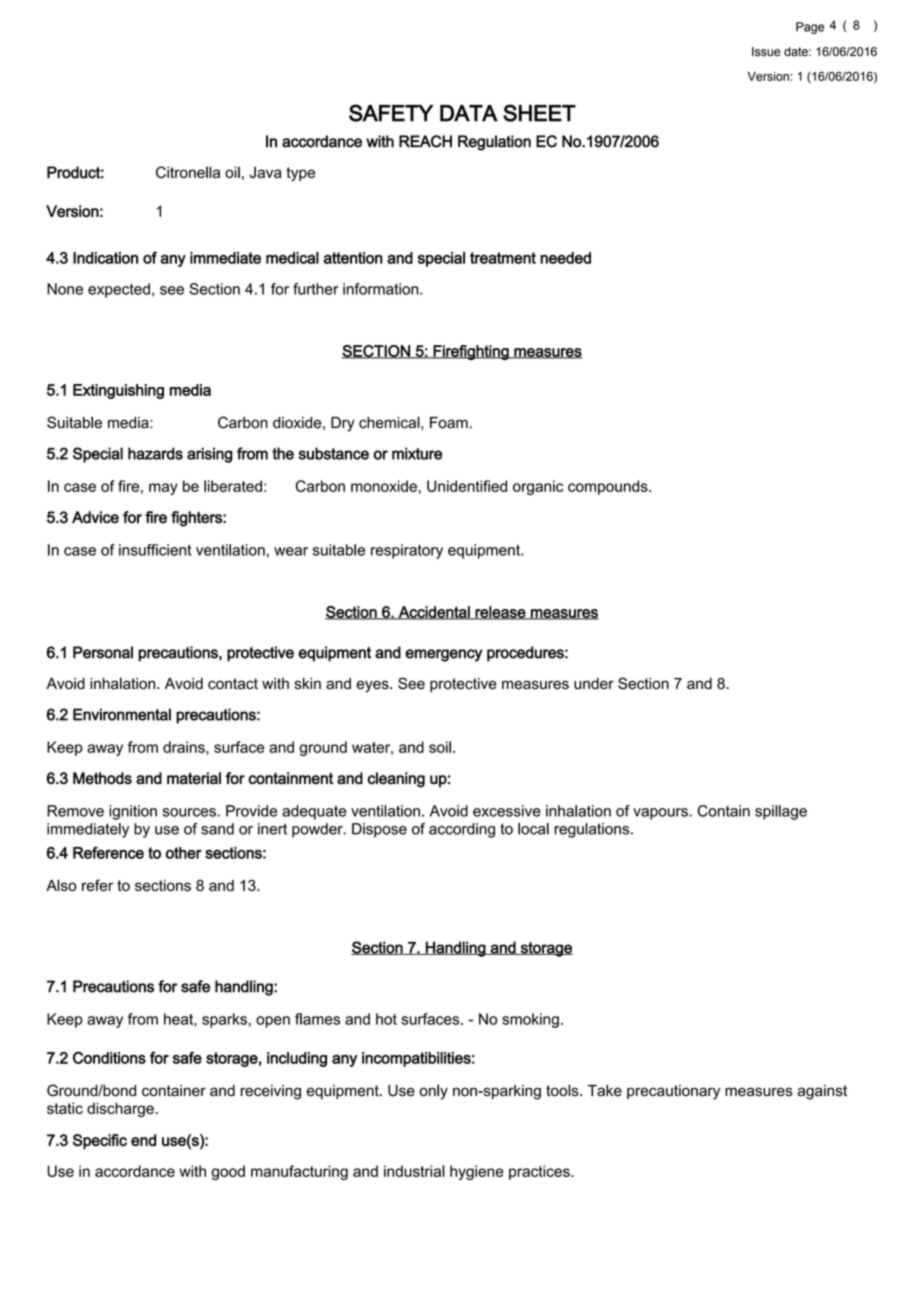  What do you see at coordinates (766, 52) in the screenshot?
I see `Issue` at bounding box center [766, 52].
